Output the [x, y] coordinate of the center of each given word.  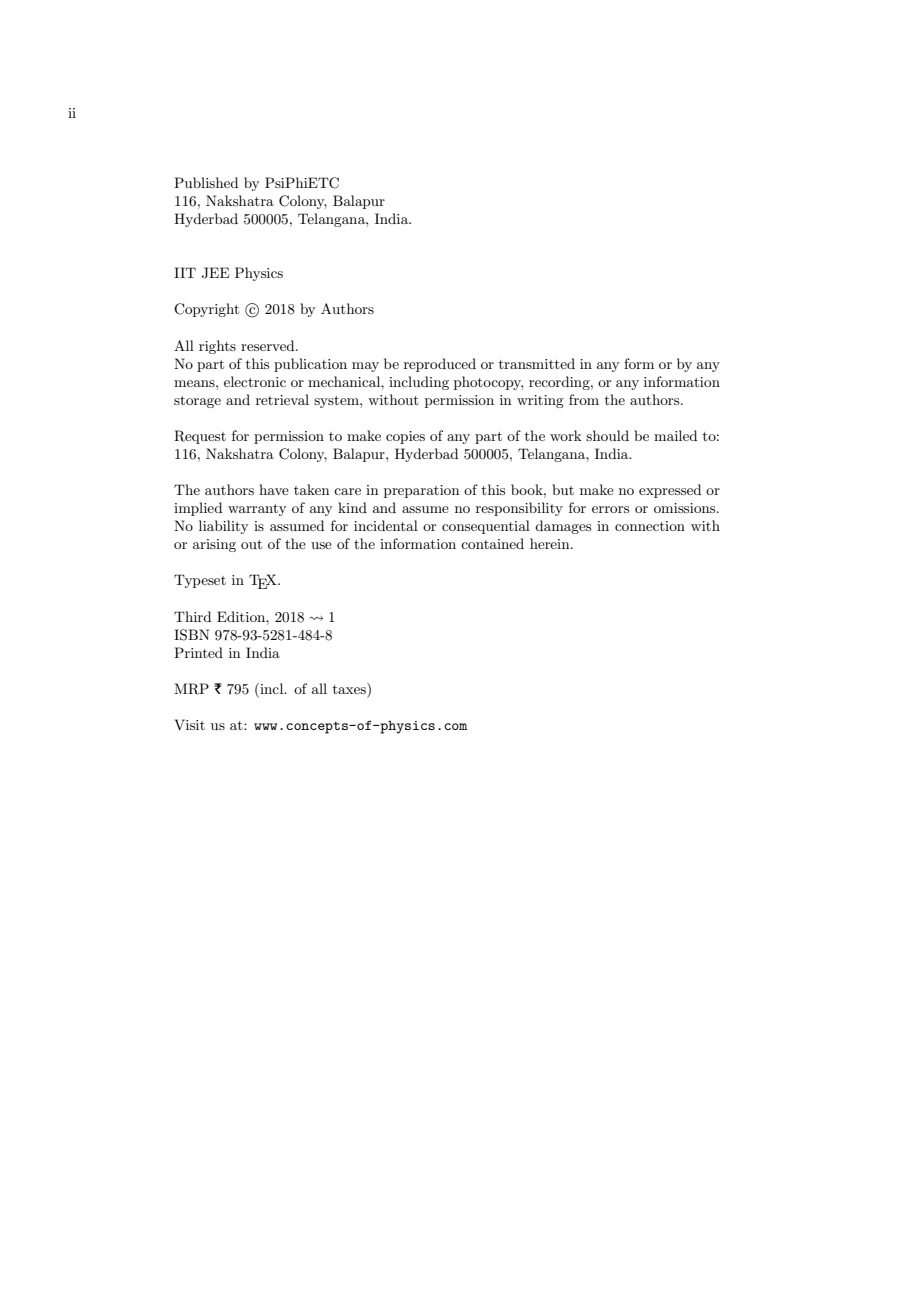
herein [551, 543]
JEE [215, 273]
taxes [350, 688]
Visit [189, 724]
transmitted [537, 363]
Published [206, 182]
